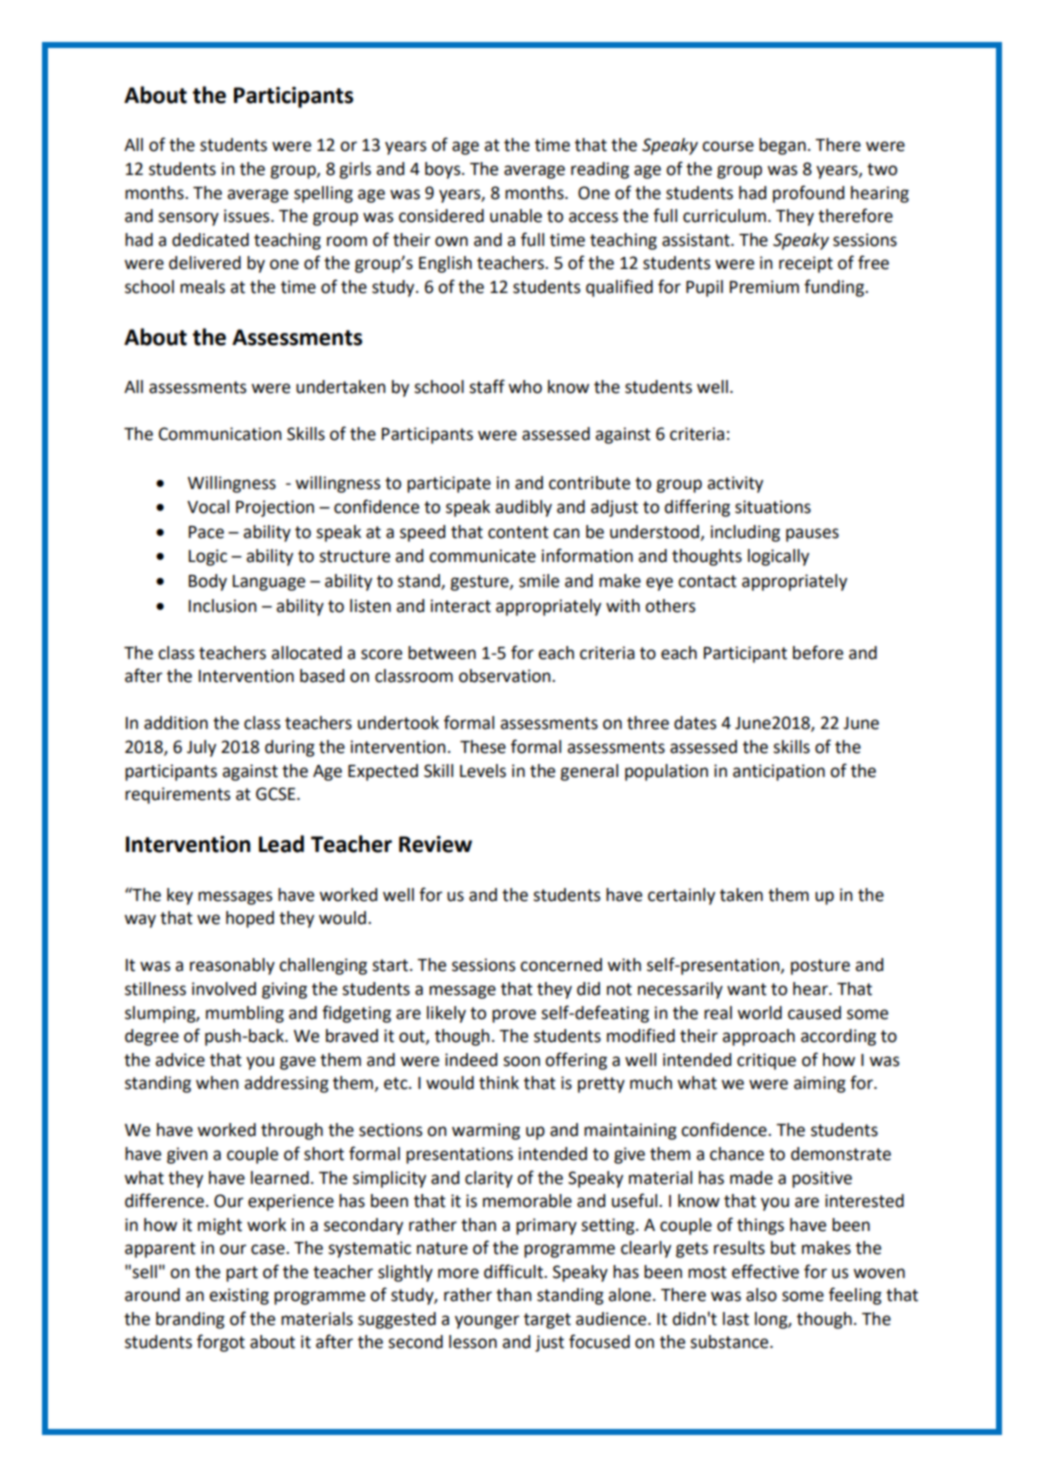 The width and height of the page is (1044, 1477). I want to click on existing, so click(239, 1296).
